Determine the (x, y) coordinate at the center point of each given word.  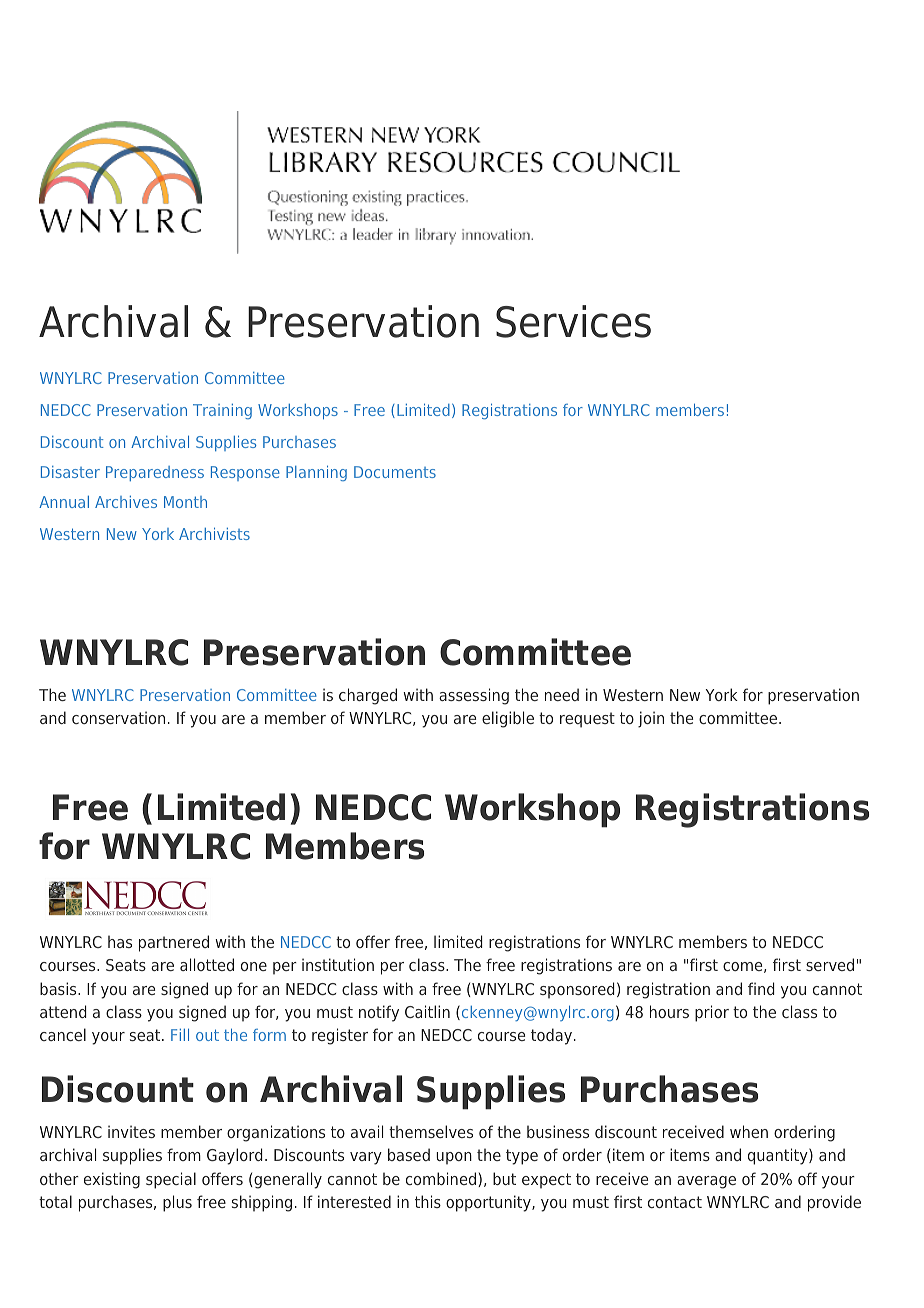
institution (338, 964)
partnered (174, 943)
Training (222, 411)
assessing (474, 696)
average (706, 1182)
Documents (395, 472)
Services (573, 321)
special (171, 1180)
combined (441, 1178)
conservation (118, 717)
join (651, 719)
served (830, 964)
